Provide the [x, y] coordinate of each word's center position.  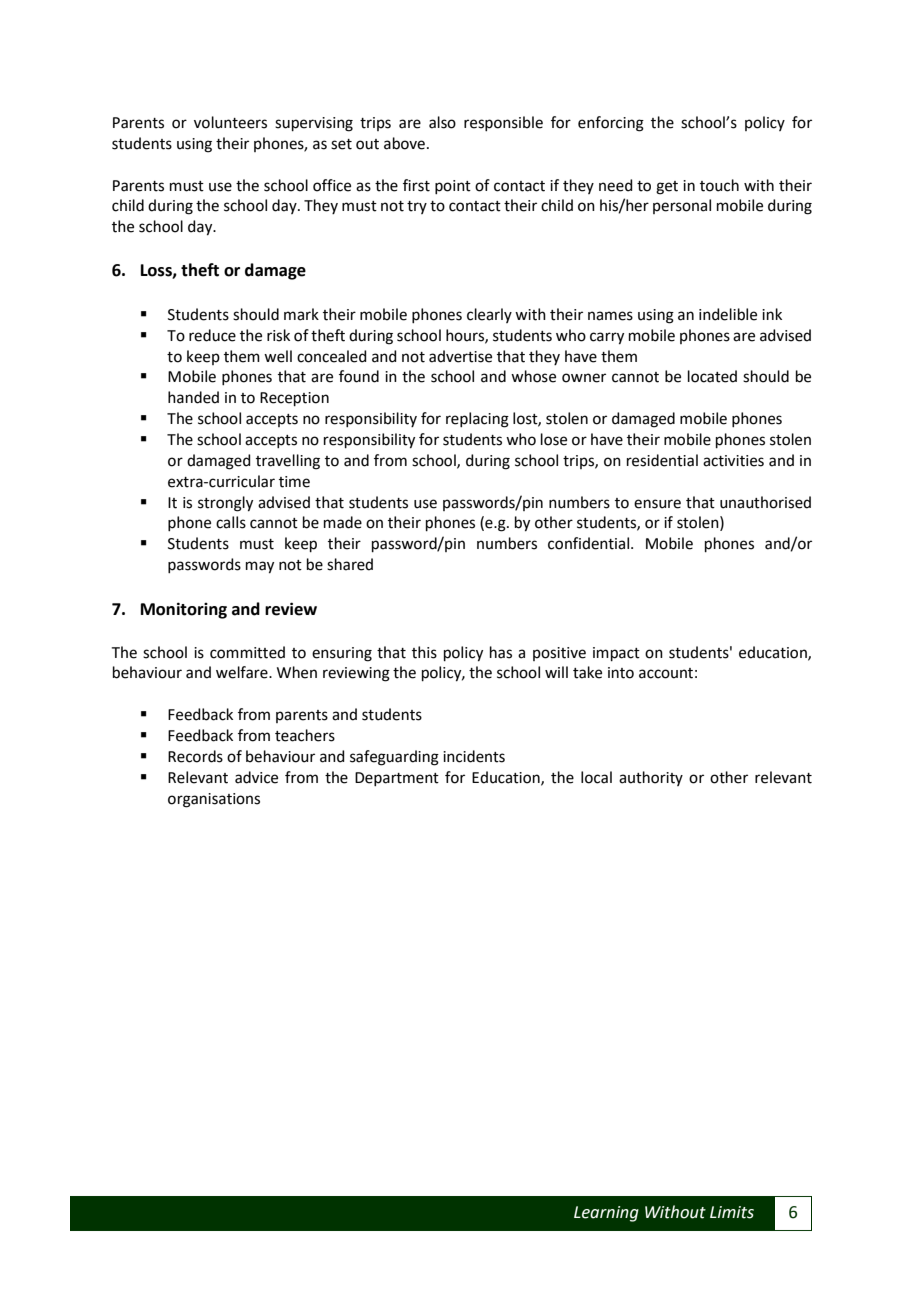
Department [397, 779]
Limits [732, 1212]
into [621, 673]
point [453, 187]
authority [651, 778]
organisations [214, 800]
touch [719, 185]
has [501, 652]
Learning [606, 1214]
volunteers [230, 122]
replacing [477, 420]
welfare [243, 672]
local [596, 777]
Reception [294, 399]
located [712, 376]
